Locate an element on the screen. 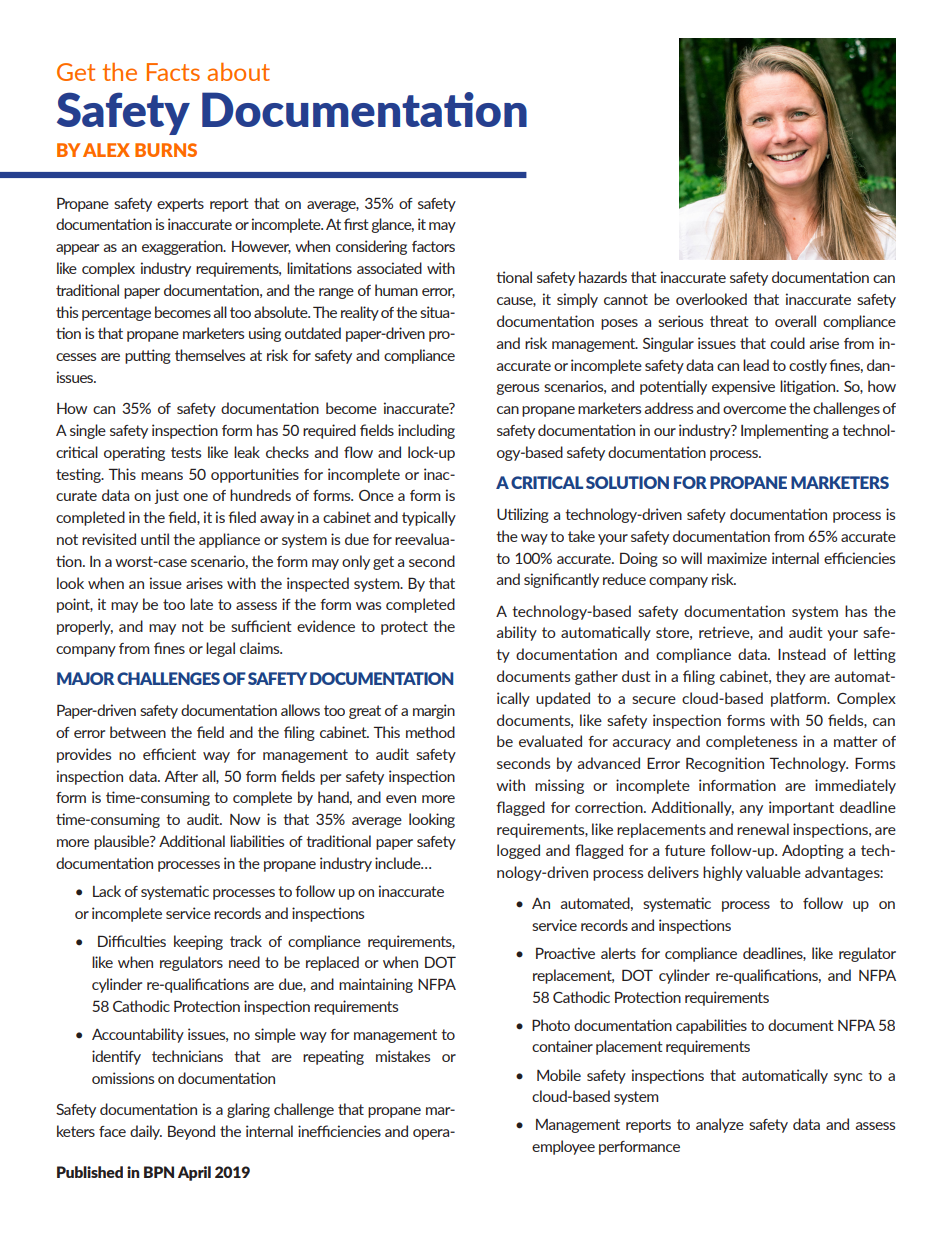  Beyond is located at coordinates (191, 1132).
